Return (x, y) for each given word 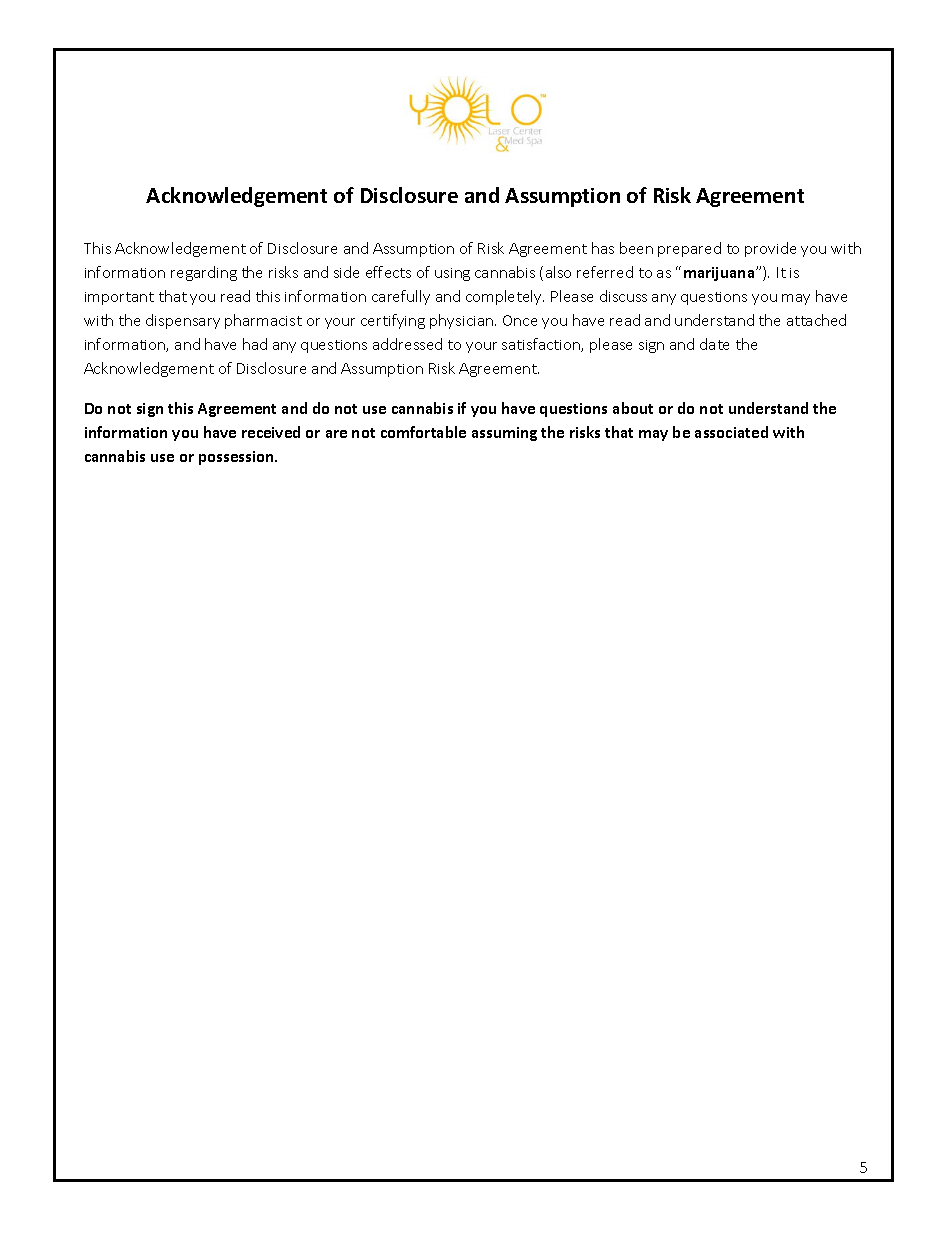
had (255, 344)
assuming (504, 434)
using (452, 274)
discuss (623, 296)
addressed (407, 344)
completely (505, 297)
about (633, 408)
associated (731, 432)
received (271, 432)
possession (238, 458)
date (714, 344)
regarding (204, 273)
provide (770, 249)
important (119, 298)
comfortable (423, 432)
